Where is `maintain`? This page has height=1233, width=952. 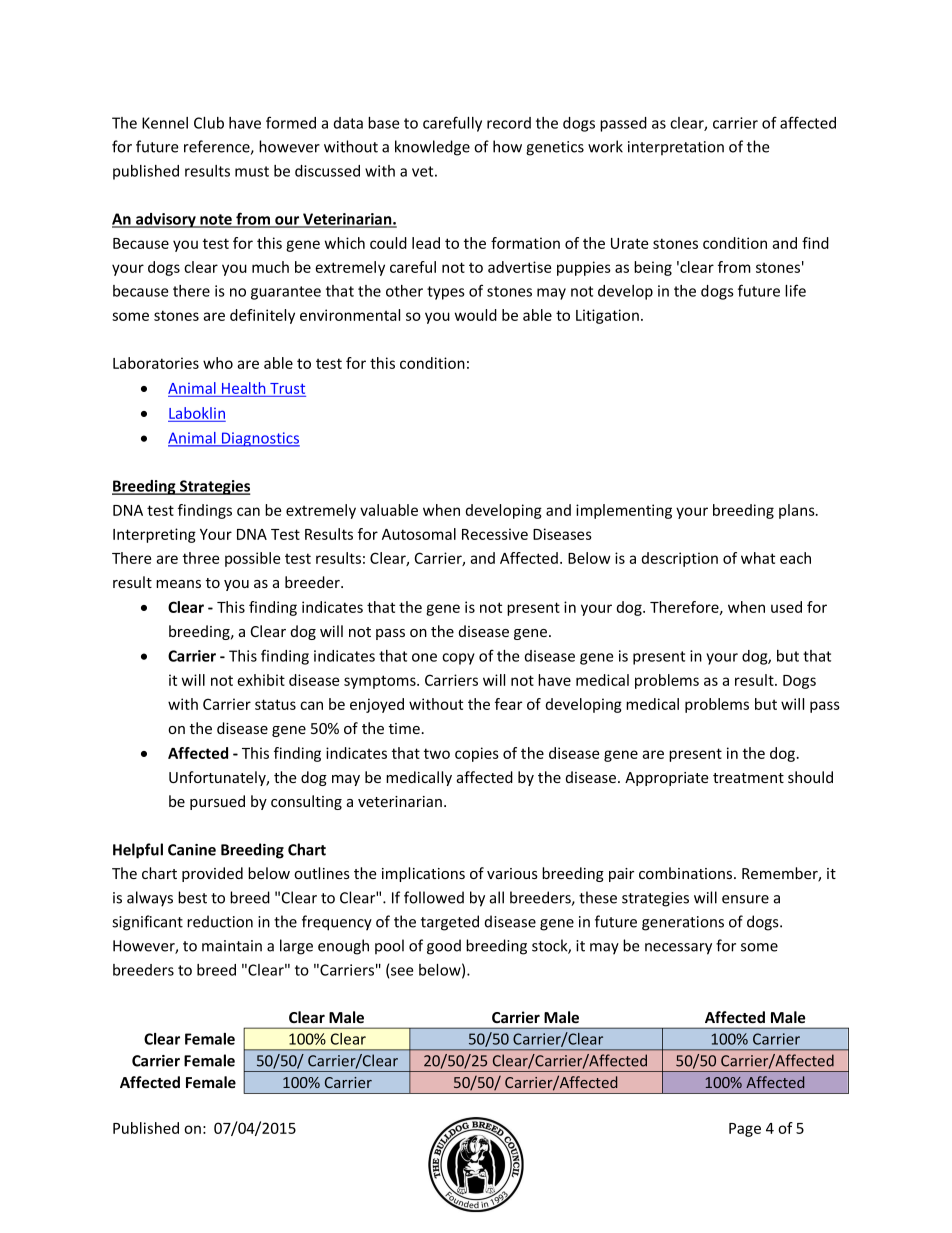 maintain is located at coordinates (232, 946).
